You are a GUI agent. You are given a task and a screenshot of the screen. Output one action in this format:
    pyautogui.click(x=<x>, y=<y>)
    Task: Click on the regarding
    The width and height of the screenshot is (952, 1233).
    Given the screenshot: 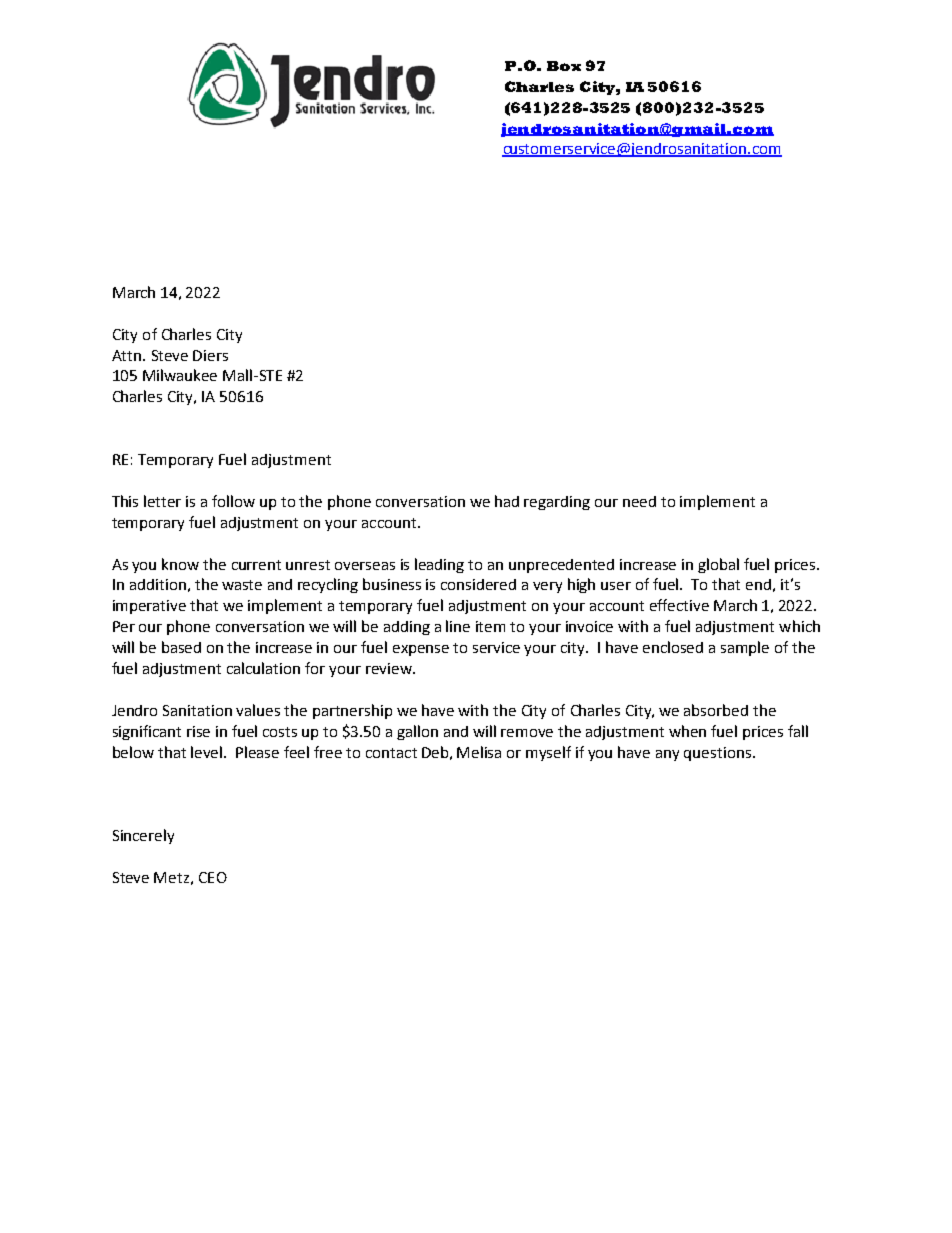 What is the action you would take?
    pyautogui.click(x=557, y=503)
